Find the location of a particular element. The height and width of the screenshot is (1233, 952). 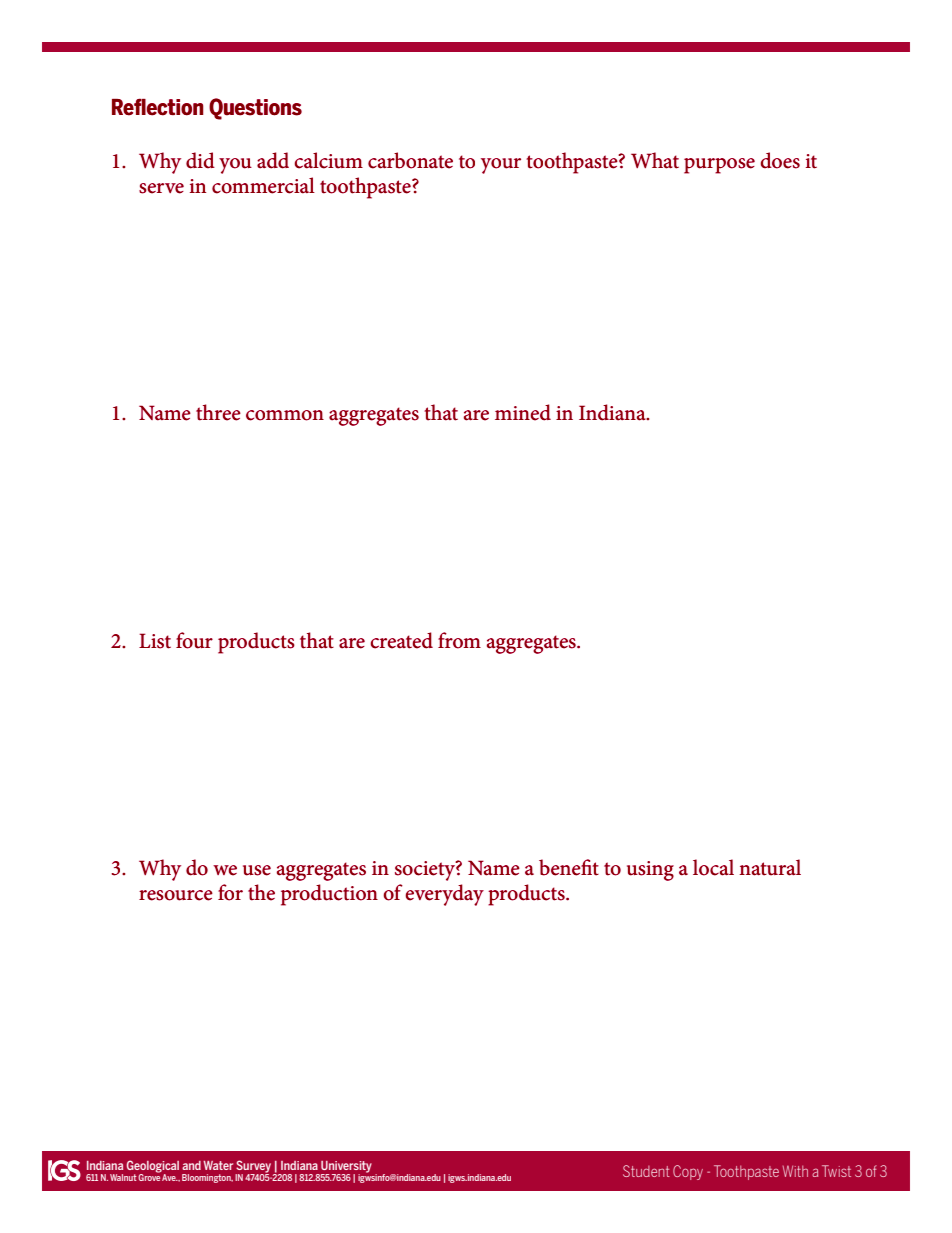

natural is located at coordinates (770, 867).
